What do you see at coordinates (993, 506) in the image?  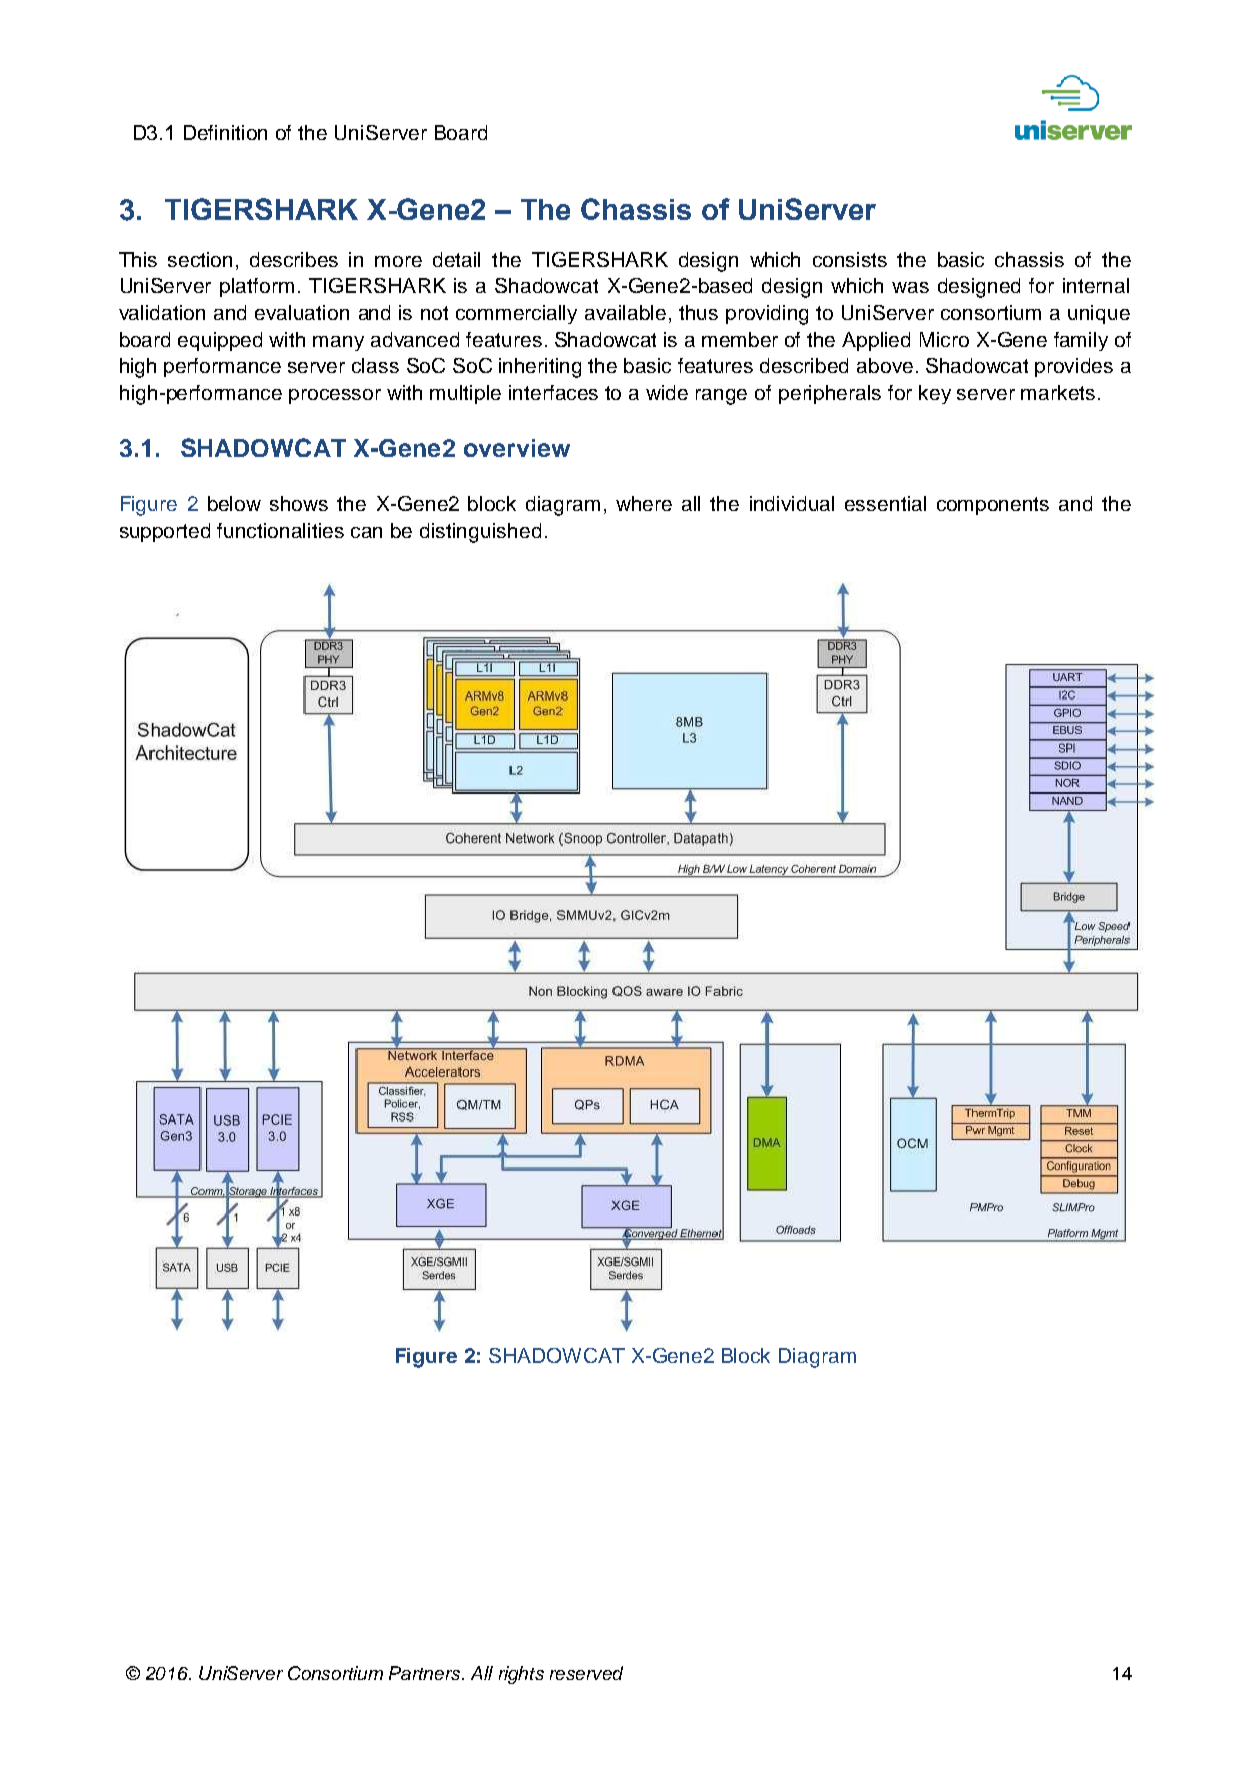 I see `components` at bounding box center [993, 506].
